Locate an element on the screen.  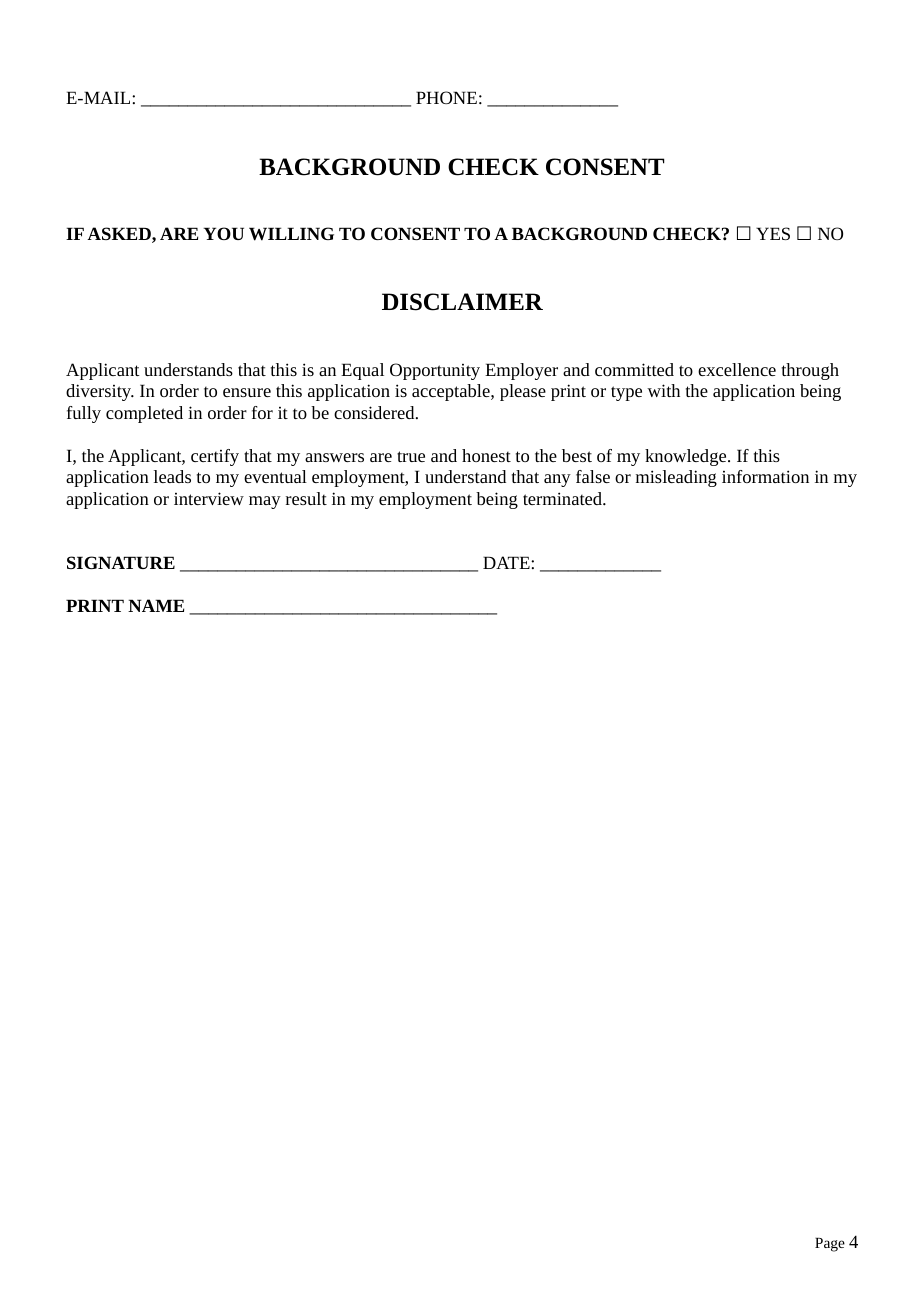
terminated is located at coordinates (563, 498).
